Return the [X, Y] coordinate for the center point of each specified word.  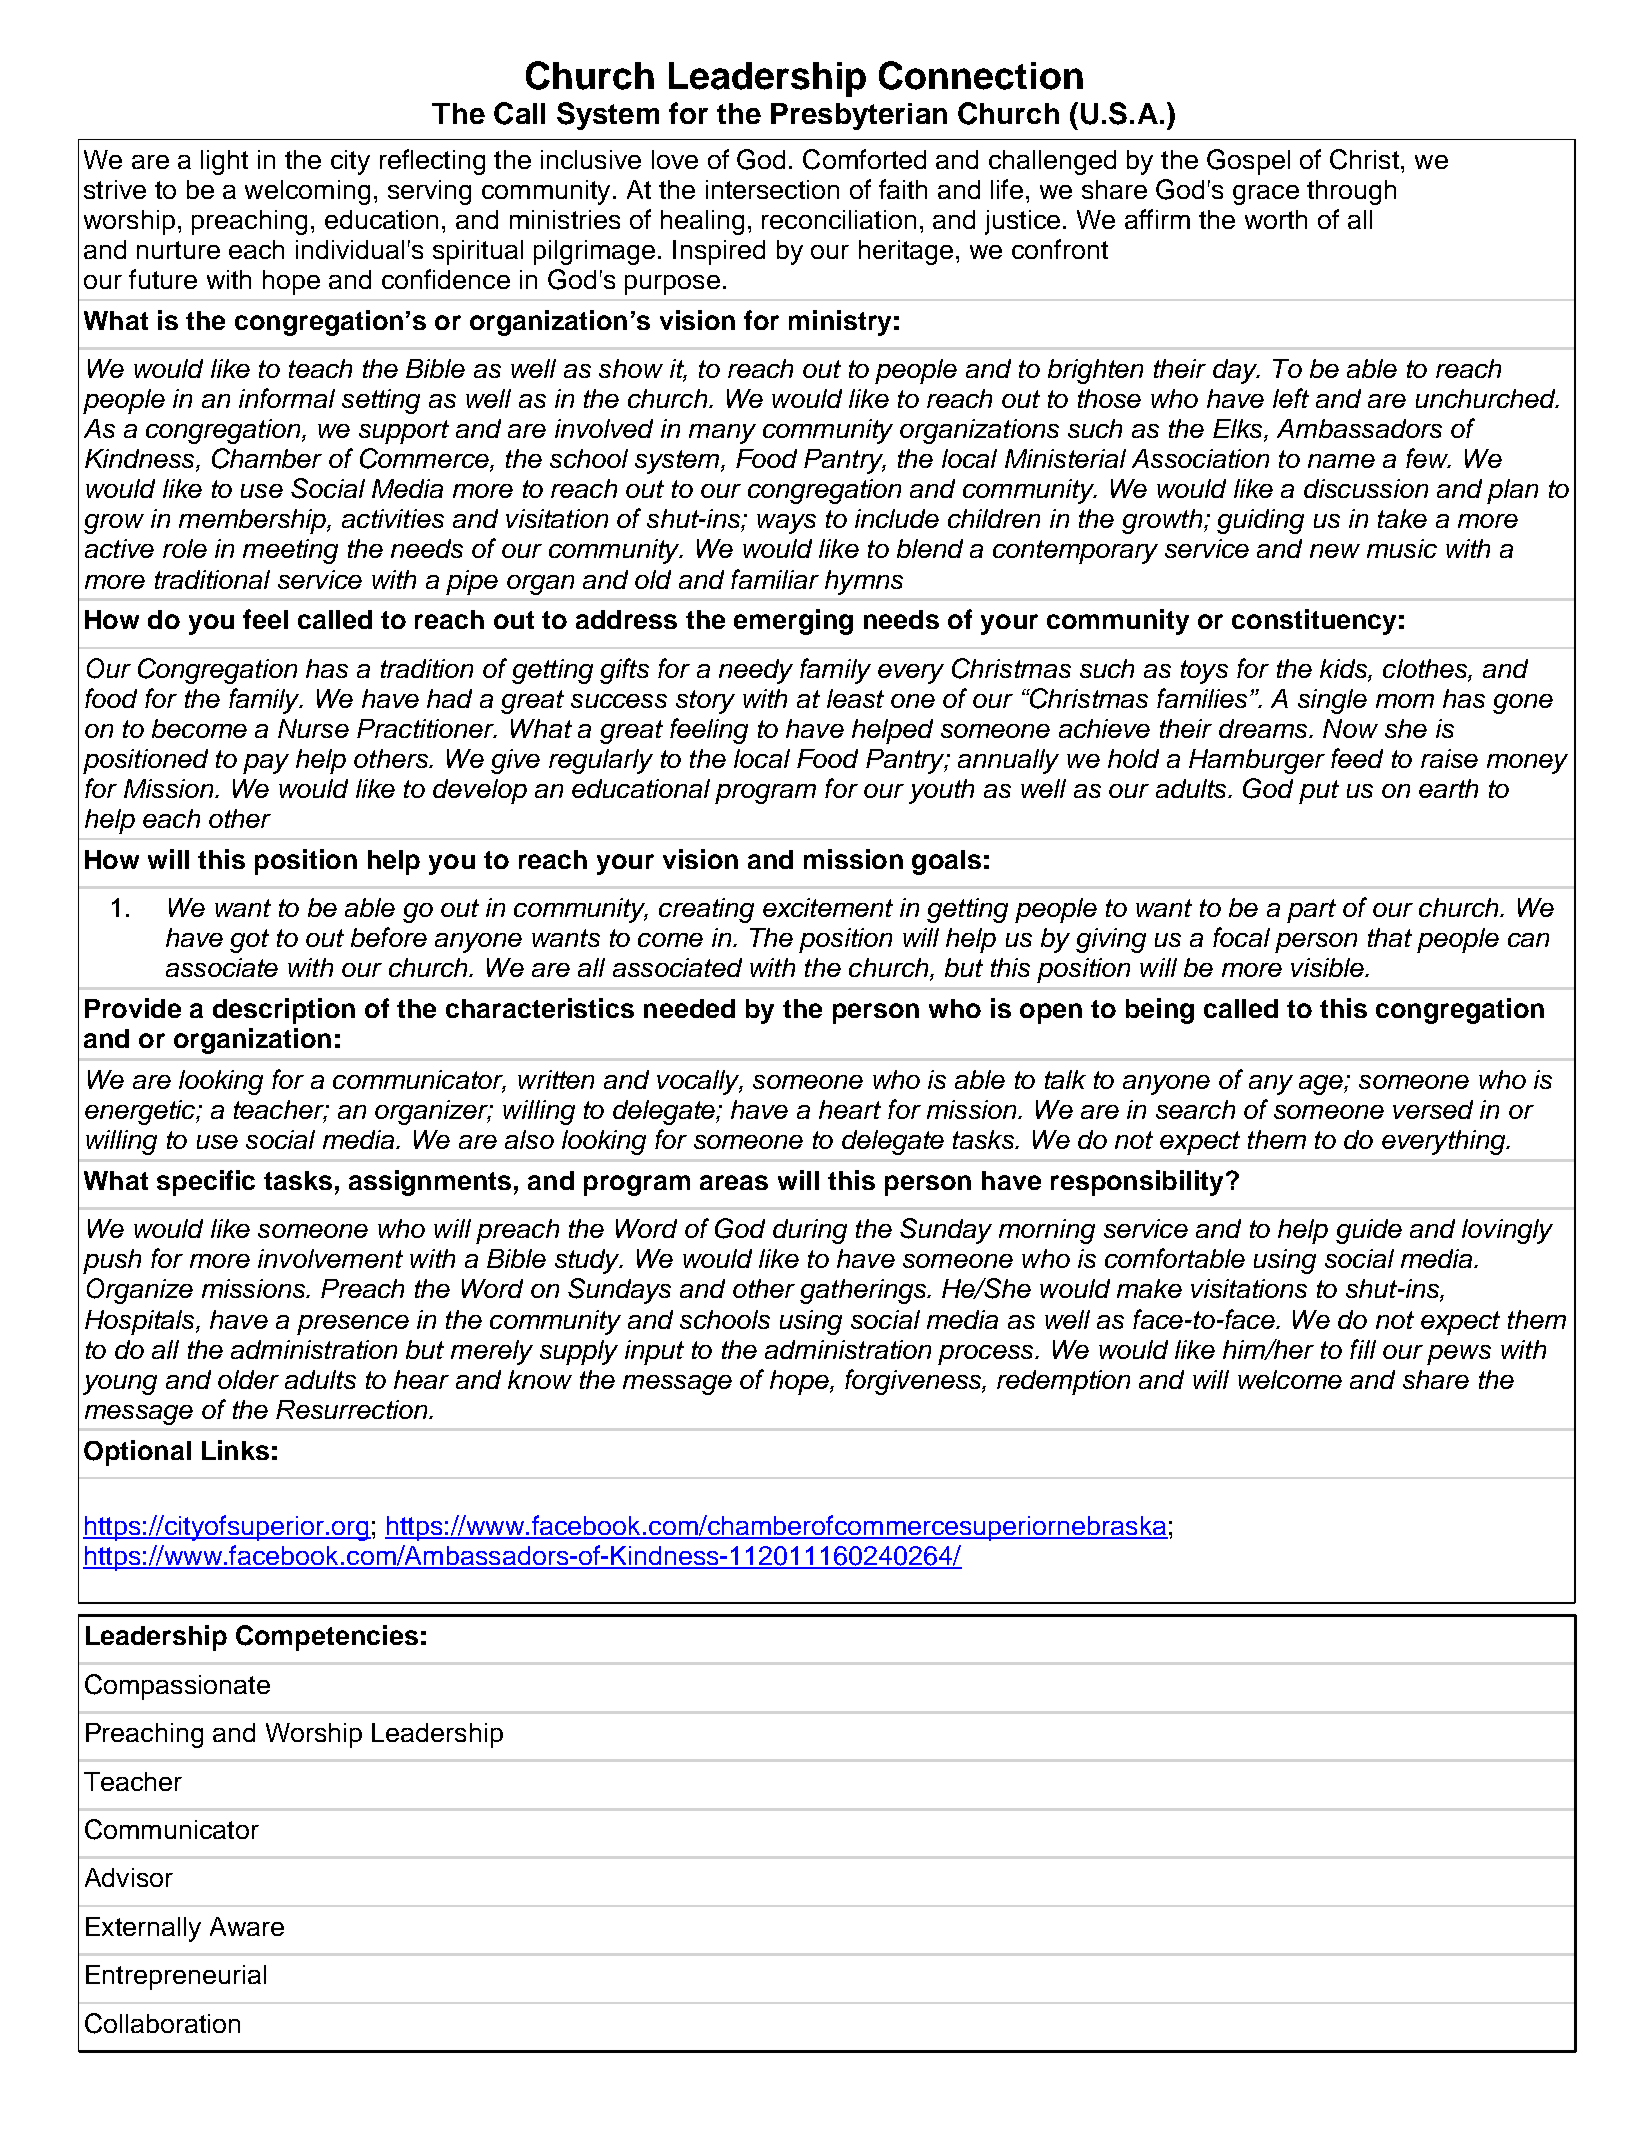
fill [1363, 1349]
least [855, 698]
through [1351, 192]
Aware [247, 1926]
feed [1357, 758]
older [248, 1379]
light [224, 162]
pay [266, 764]
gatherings [864, 1291]
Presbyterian [859, 116]
